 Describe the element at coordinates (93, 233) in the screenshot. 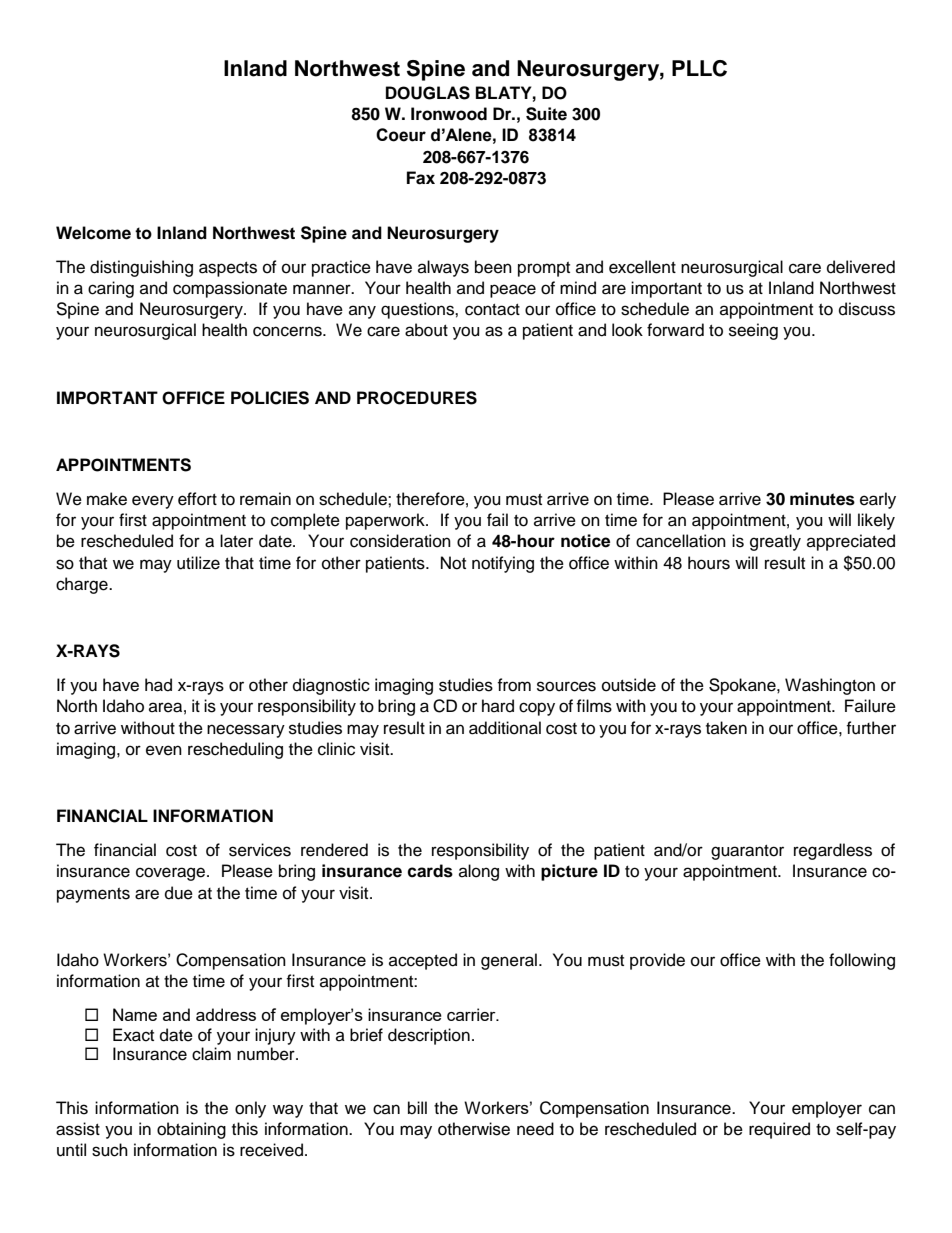

I see `Welcome` at that location.
